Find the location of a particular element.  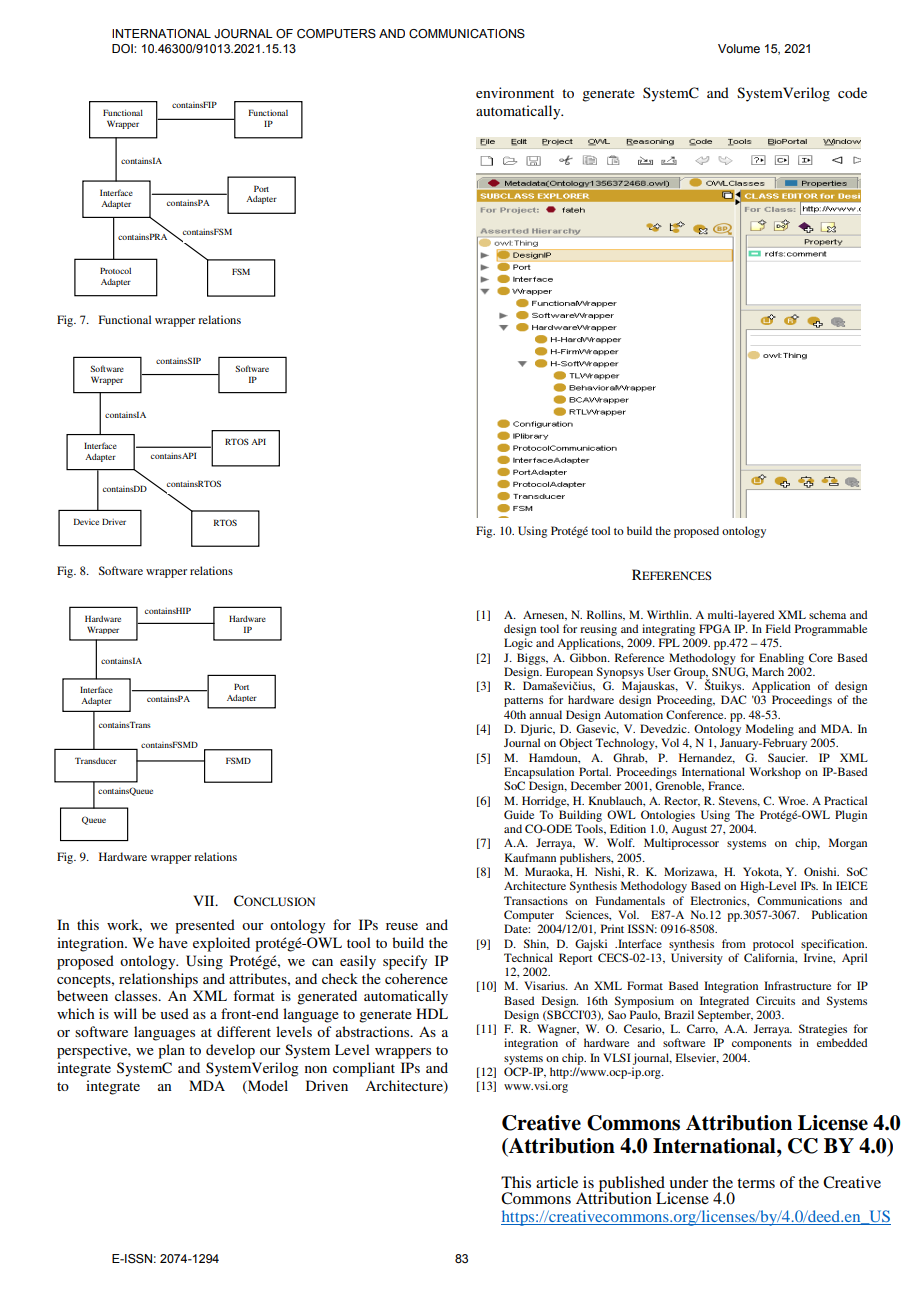

plan is located at coordinates (171, 1051).
